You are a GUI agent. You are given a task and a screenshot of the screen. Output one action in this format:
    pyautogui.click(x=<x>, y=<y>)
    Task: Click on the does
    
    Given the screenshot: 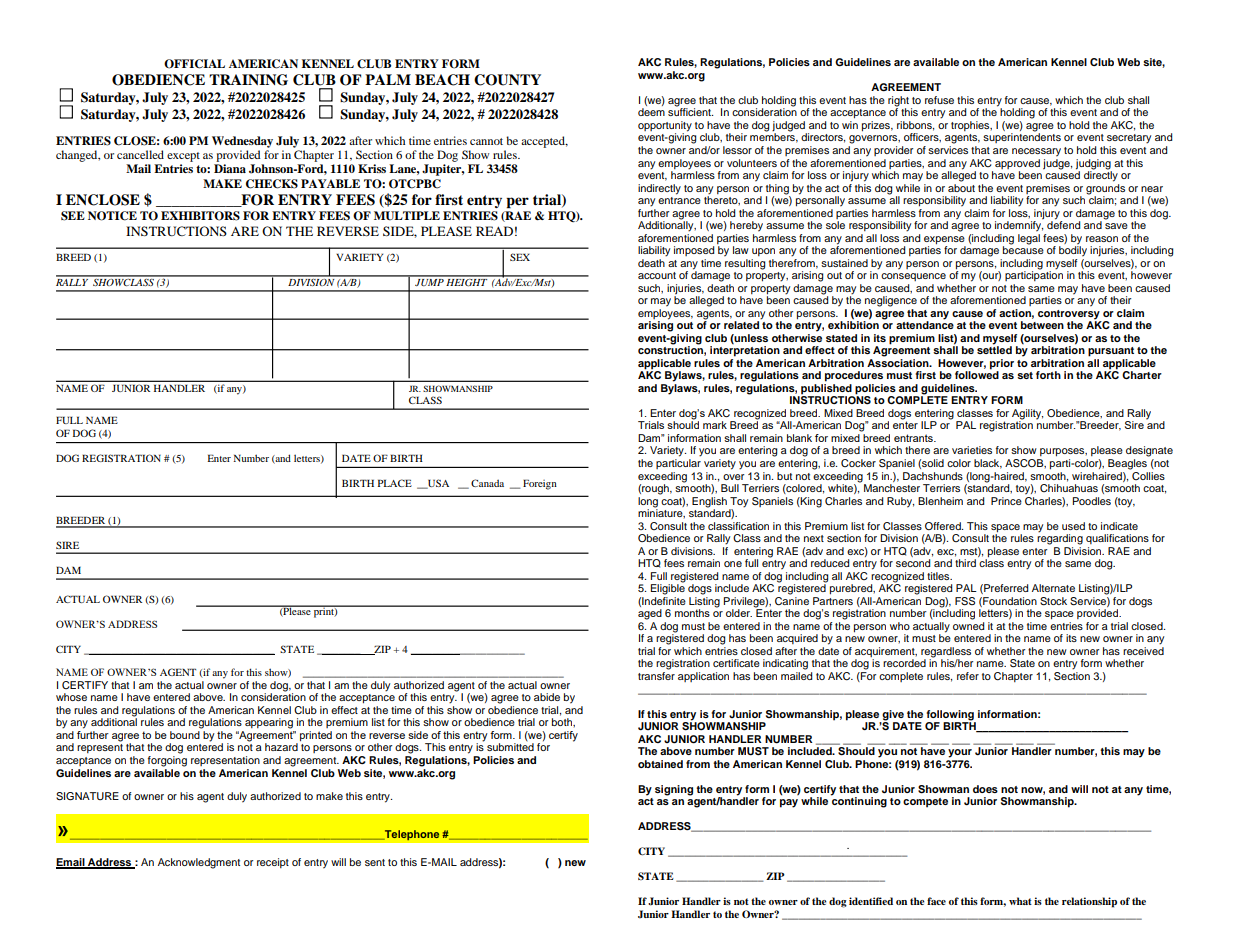 What is the action you would take?
    pyautogui.click(x=985, y=789)
